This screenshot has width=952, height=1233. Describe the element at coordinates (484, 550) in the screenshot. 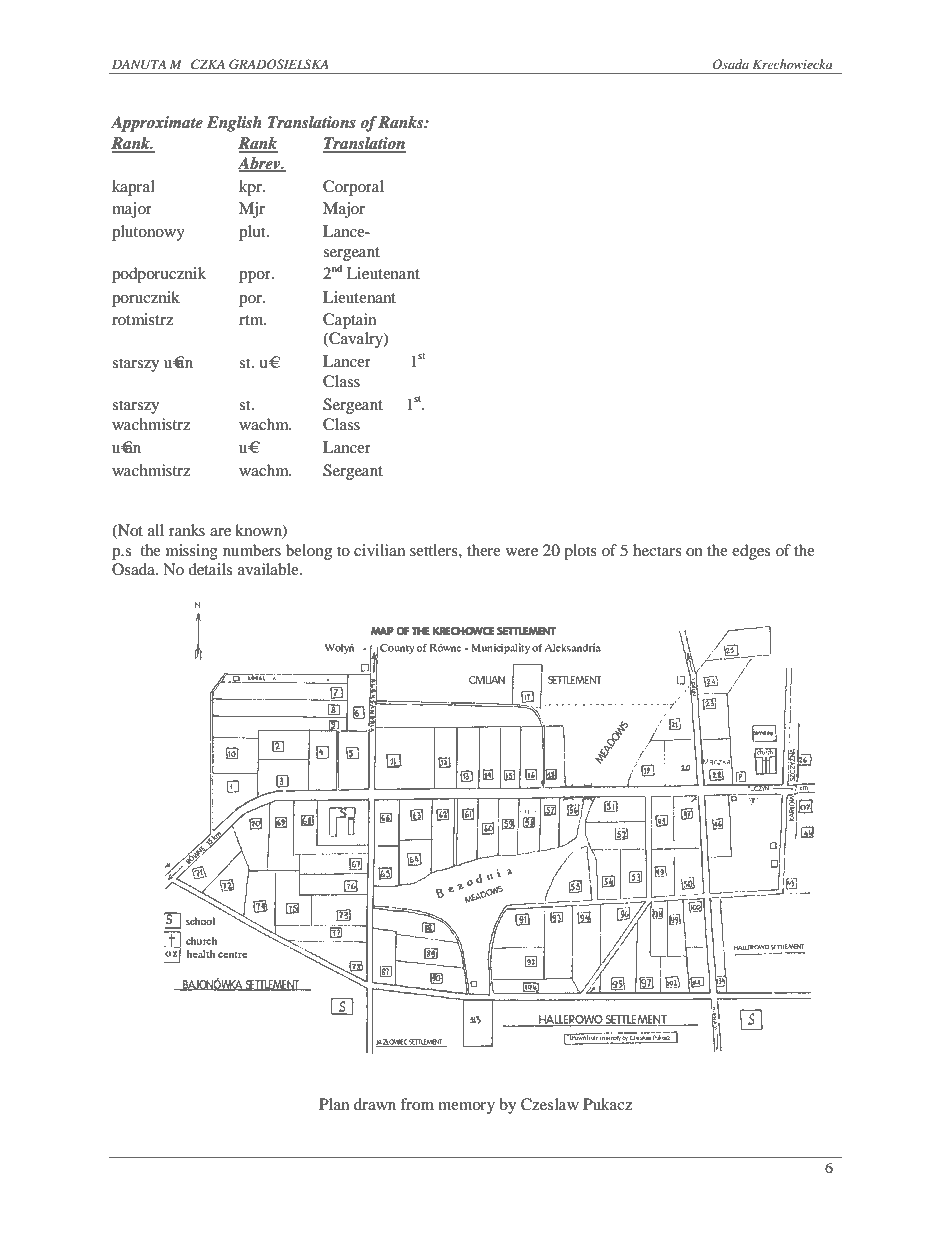

I see `there` at that location.
